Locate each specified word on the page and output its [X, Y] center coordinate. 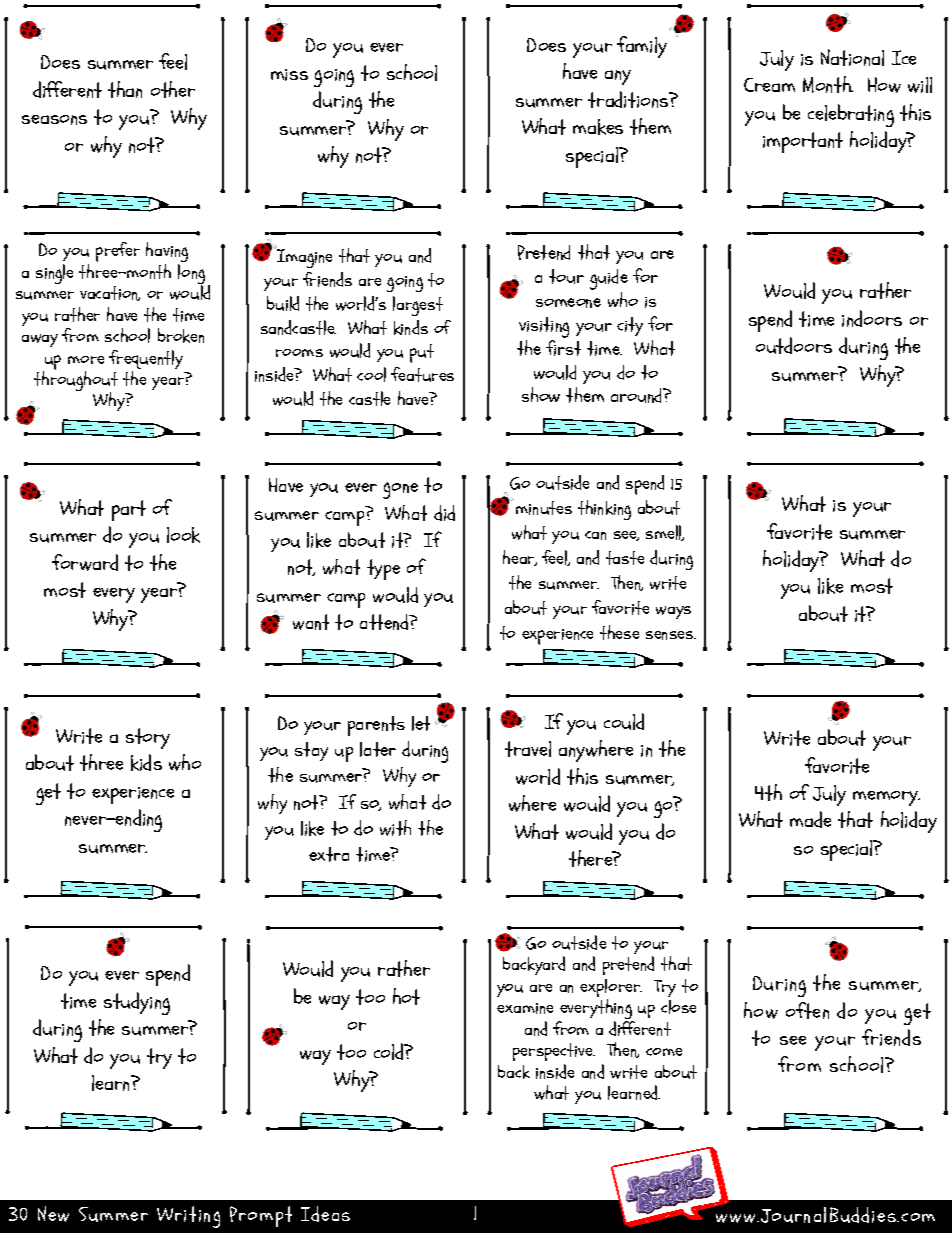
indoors [872, 318]
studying [137, 1003]
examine [525, 1008]
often [807, 1010]
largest [418, 306]
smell [665, 533]
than [125, 89]
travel [528, 749]
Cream [769, 85]
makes [598, 127]
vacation [110, 293]
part [129, 510]
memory [886, 798]
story [148, 738]
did [444, 513]
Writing [188, 1217]
